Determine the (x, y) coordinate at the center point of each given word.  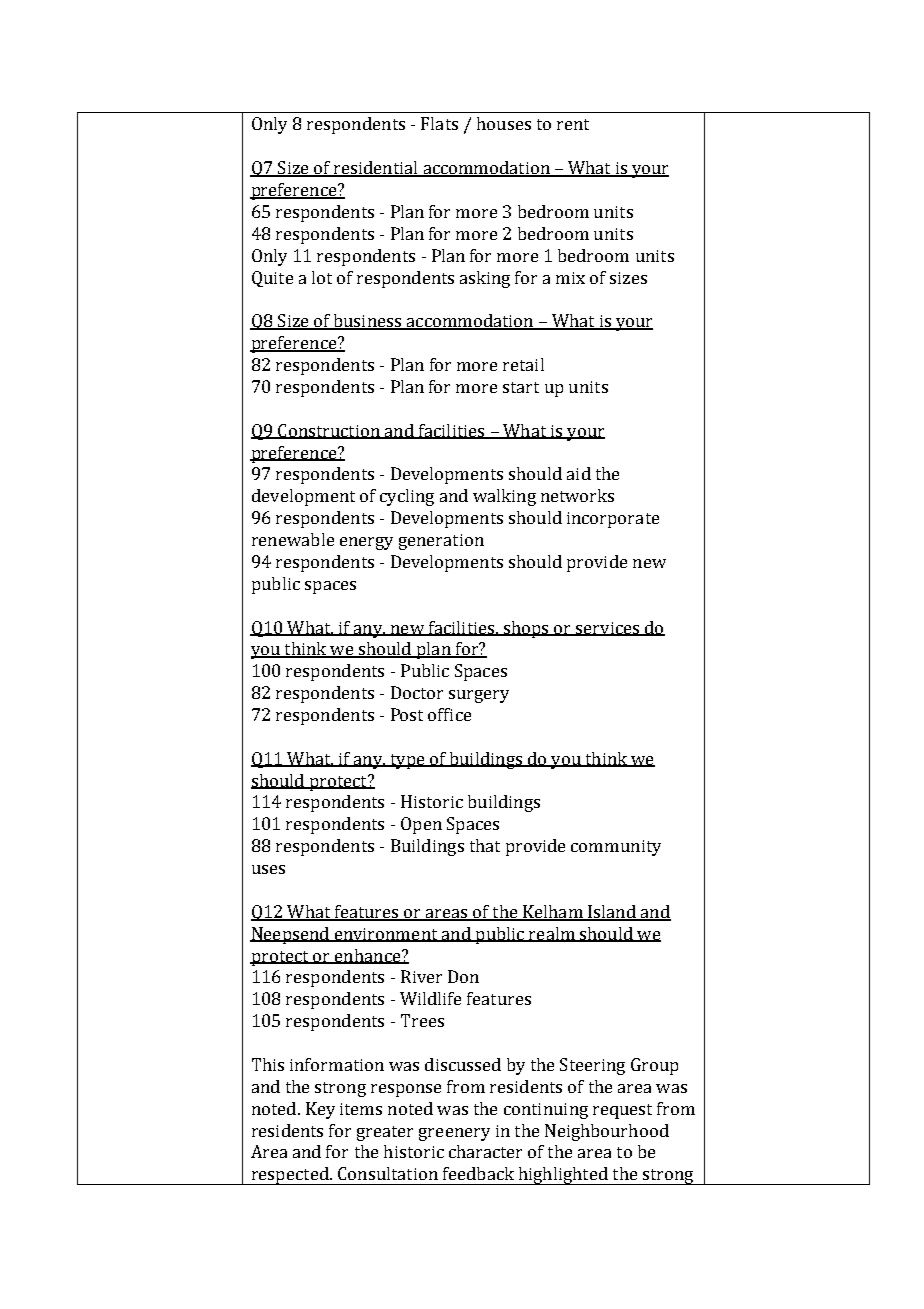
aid (579, 473)
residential (375, 169)
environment (386, 935)
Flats (439, 123)
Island (612, 913)
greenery (454, 1134)
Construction (329, 431)
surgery (479, 696)
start (521, 387)
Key (320, 1110)
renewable (293, 539)
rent (573, 124)
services (608, 629)
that (485, 845)
